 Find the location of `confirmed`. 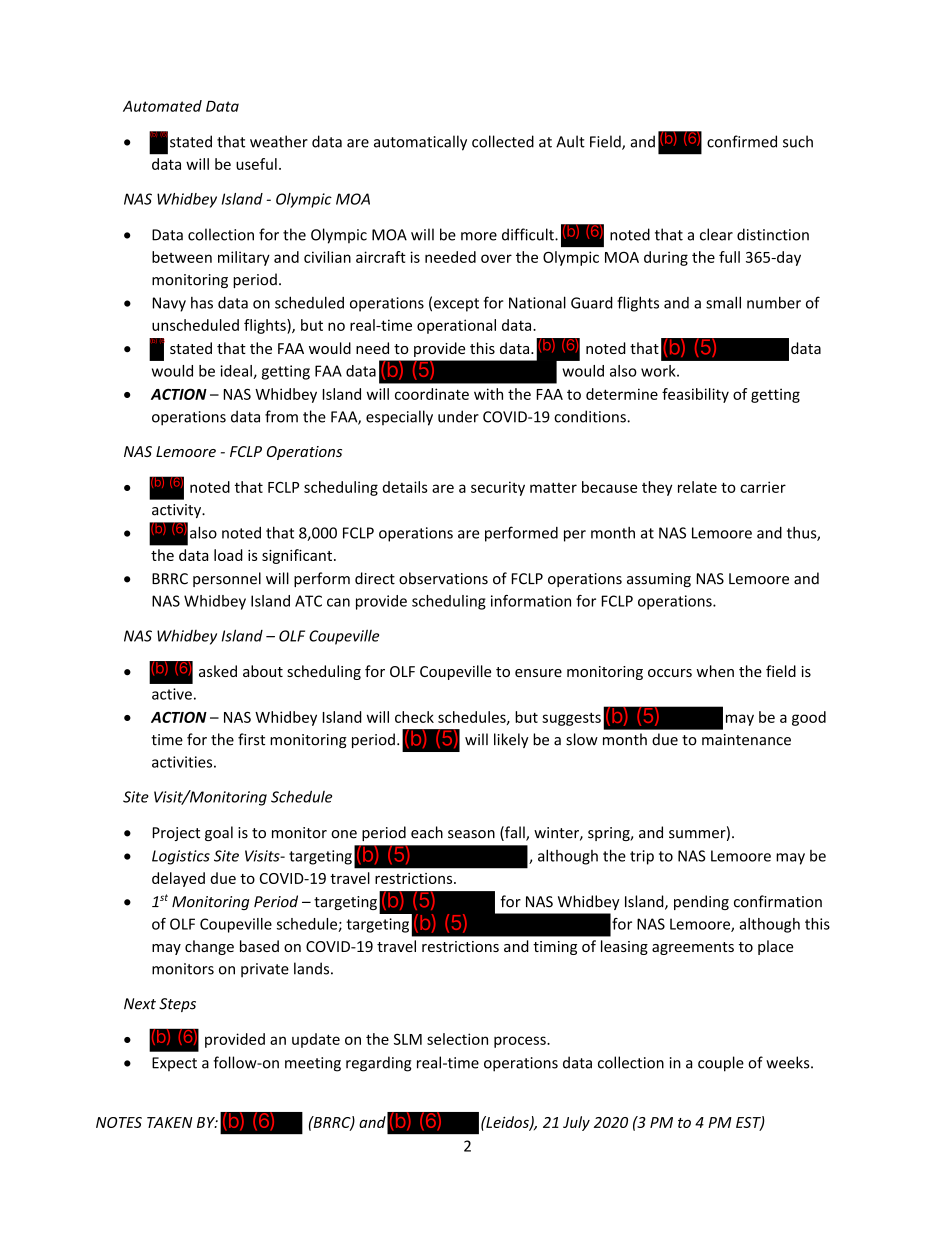

confirmed is located at coordinates (742, 141).
